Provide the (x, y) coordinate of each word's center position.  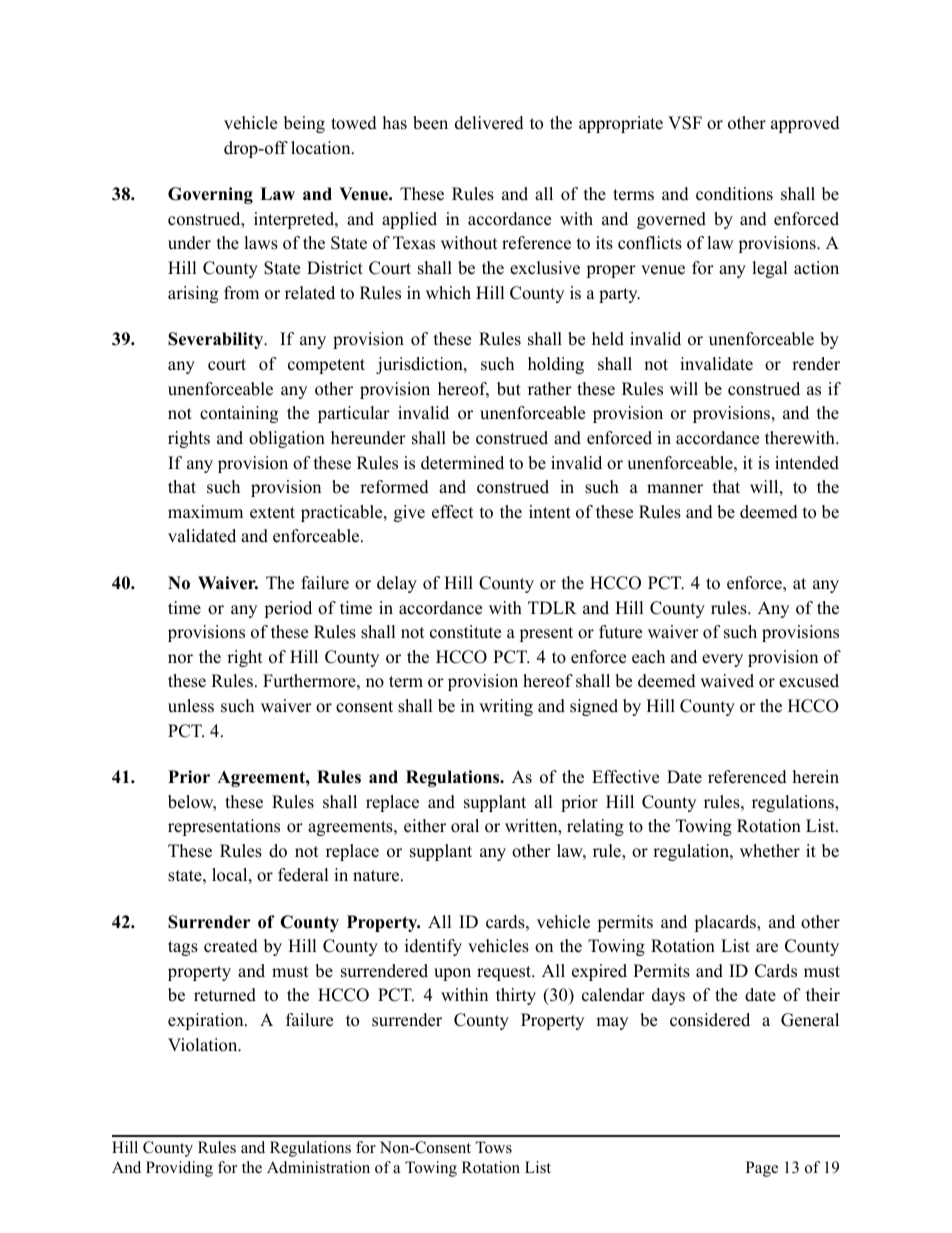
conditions (734, 194)
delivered (489, 123)
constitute (465, 632)
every (722, 660)
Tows (493, 1147)
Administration (318, 1167)
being (304, 124)
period (288, 609)
